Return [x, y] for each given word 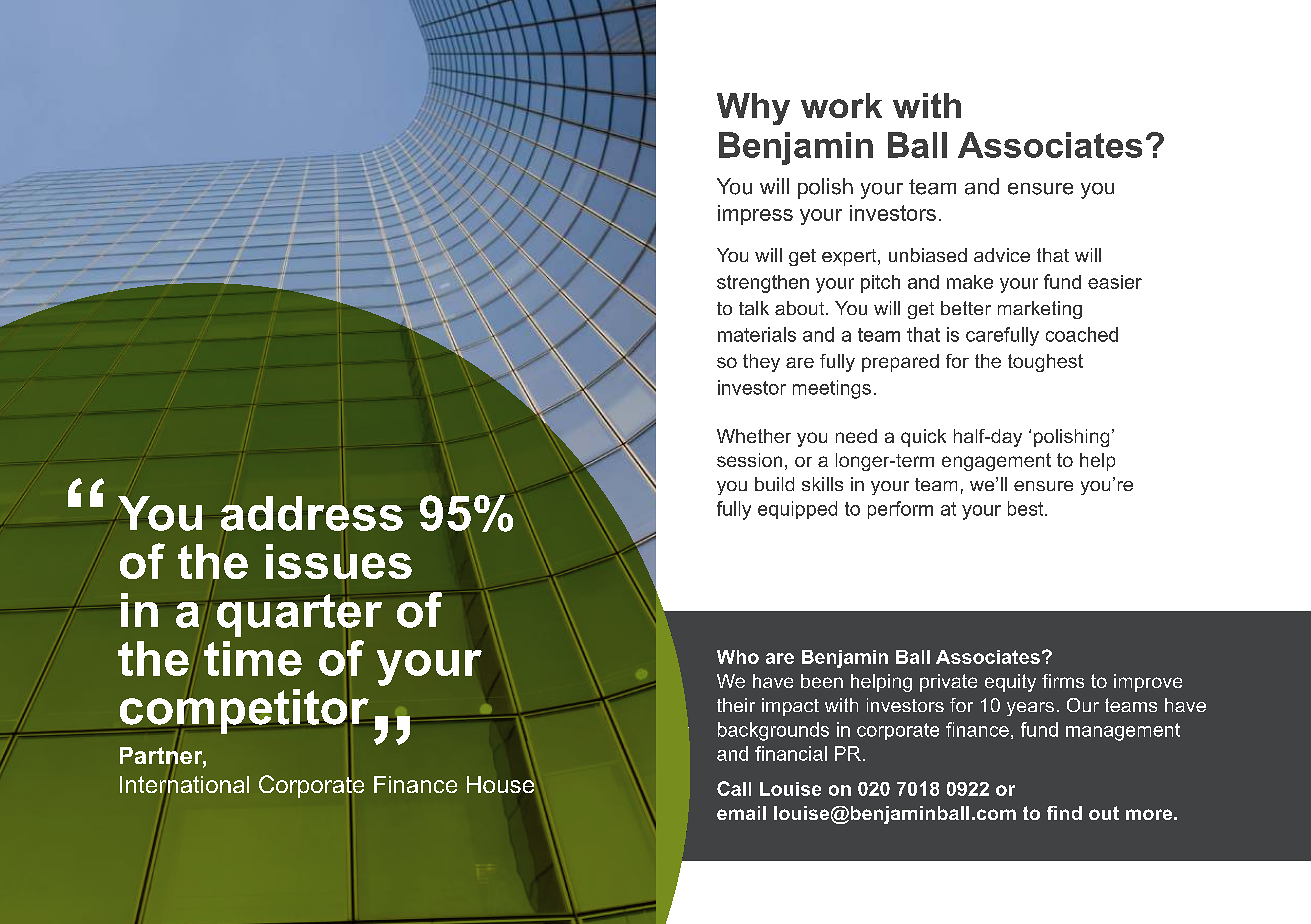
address [312, 513]
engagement [996, 462]
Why [753, 109]
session [749, 460]
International [184, 784]
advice [1002, 255]
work [841, 105]
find [1064, 813]
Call [734, 788]
